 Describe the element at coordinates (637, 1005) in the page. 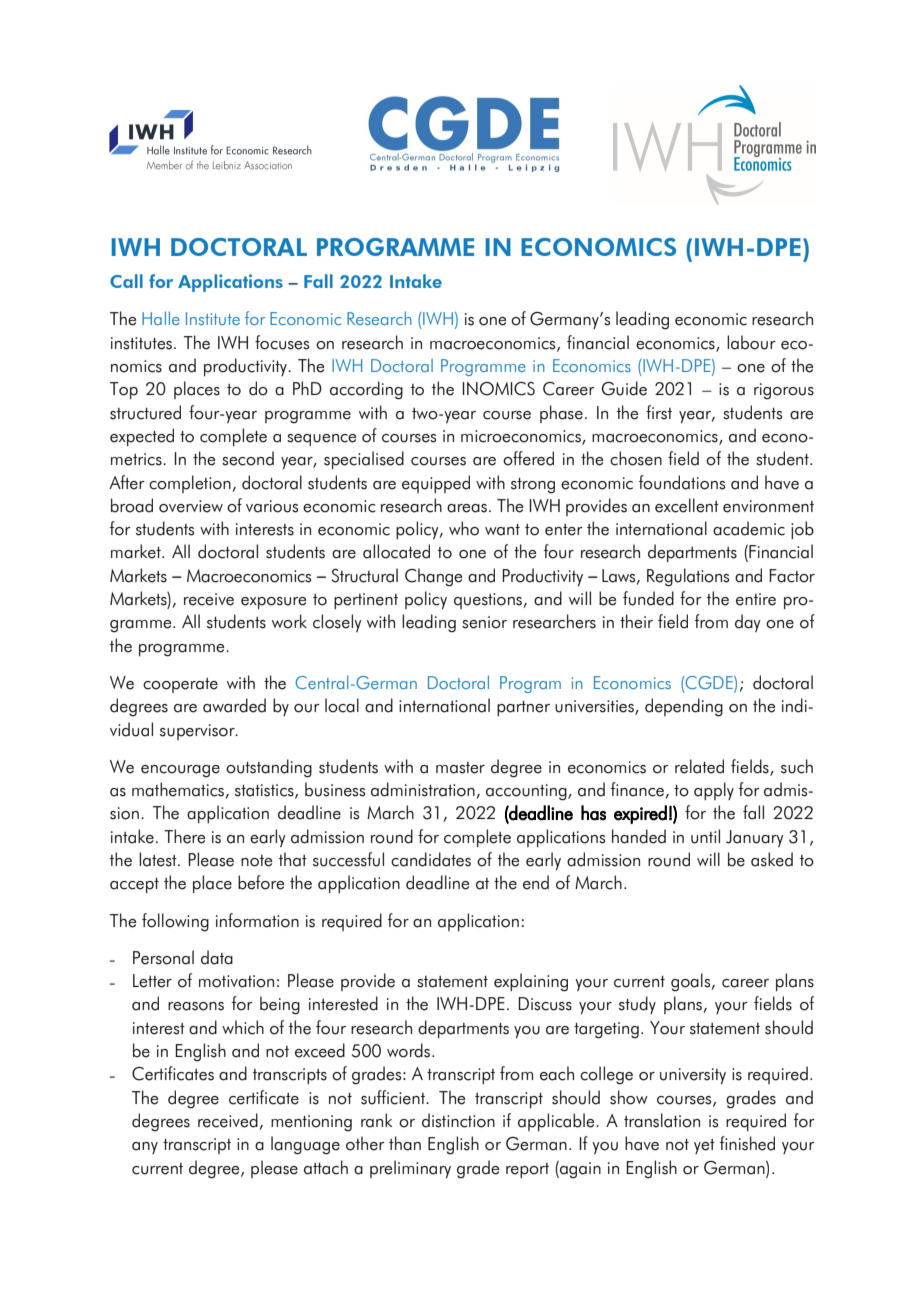

I see `study` at that location.
